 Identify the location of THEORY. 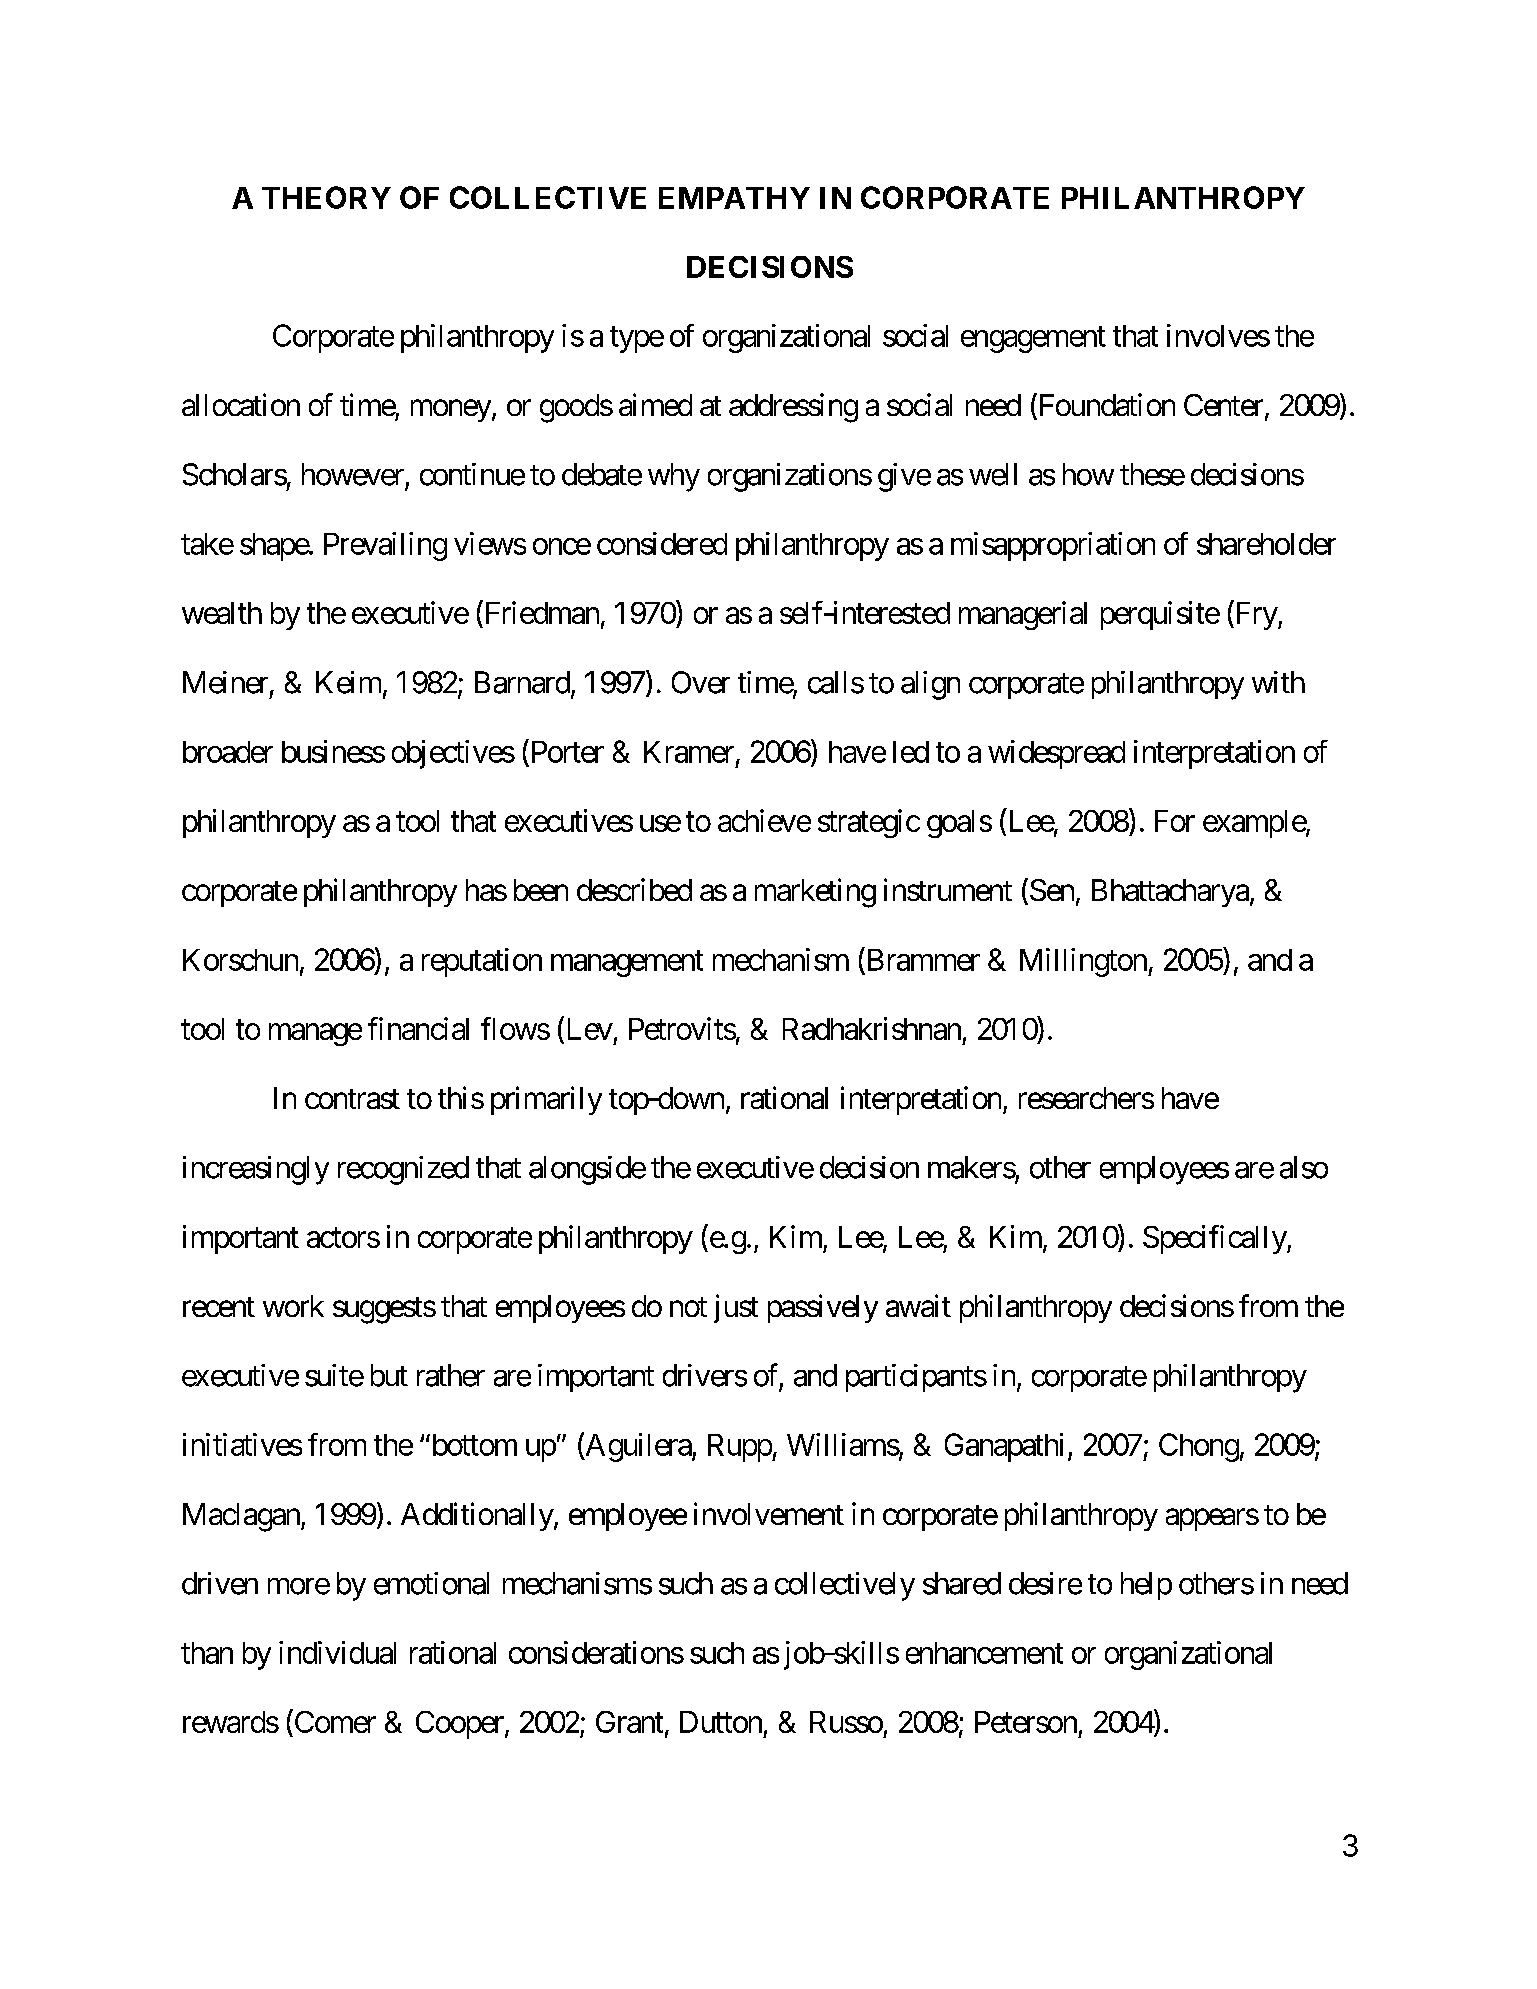
(326, 197).
